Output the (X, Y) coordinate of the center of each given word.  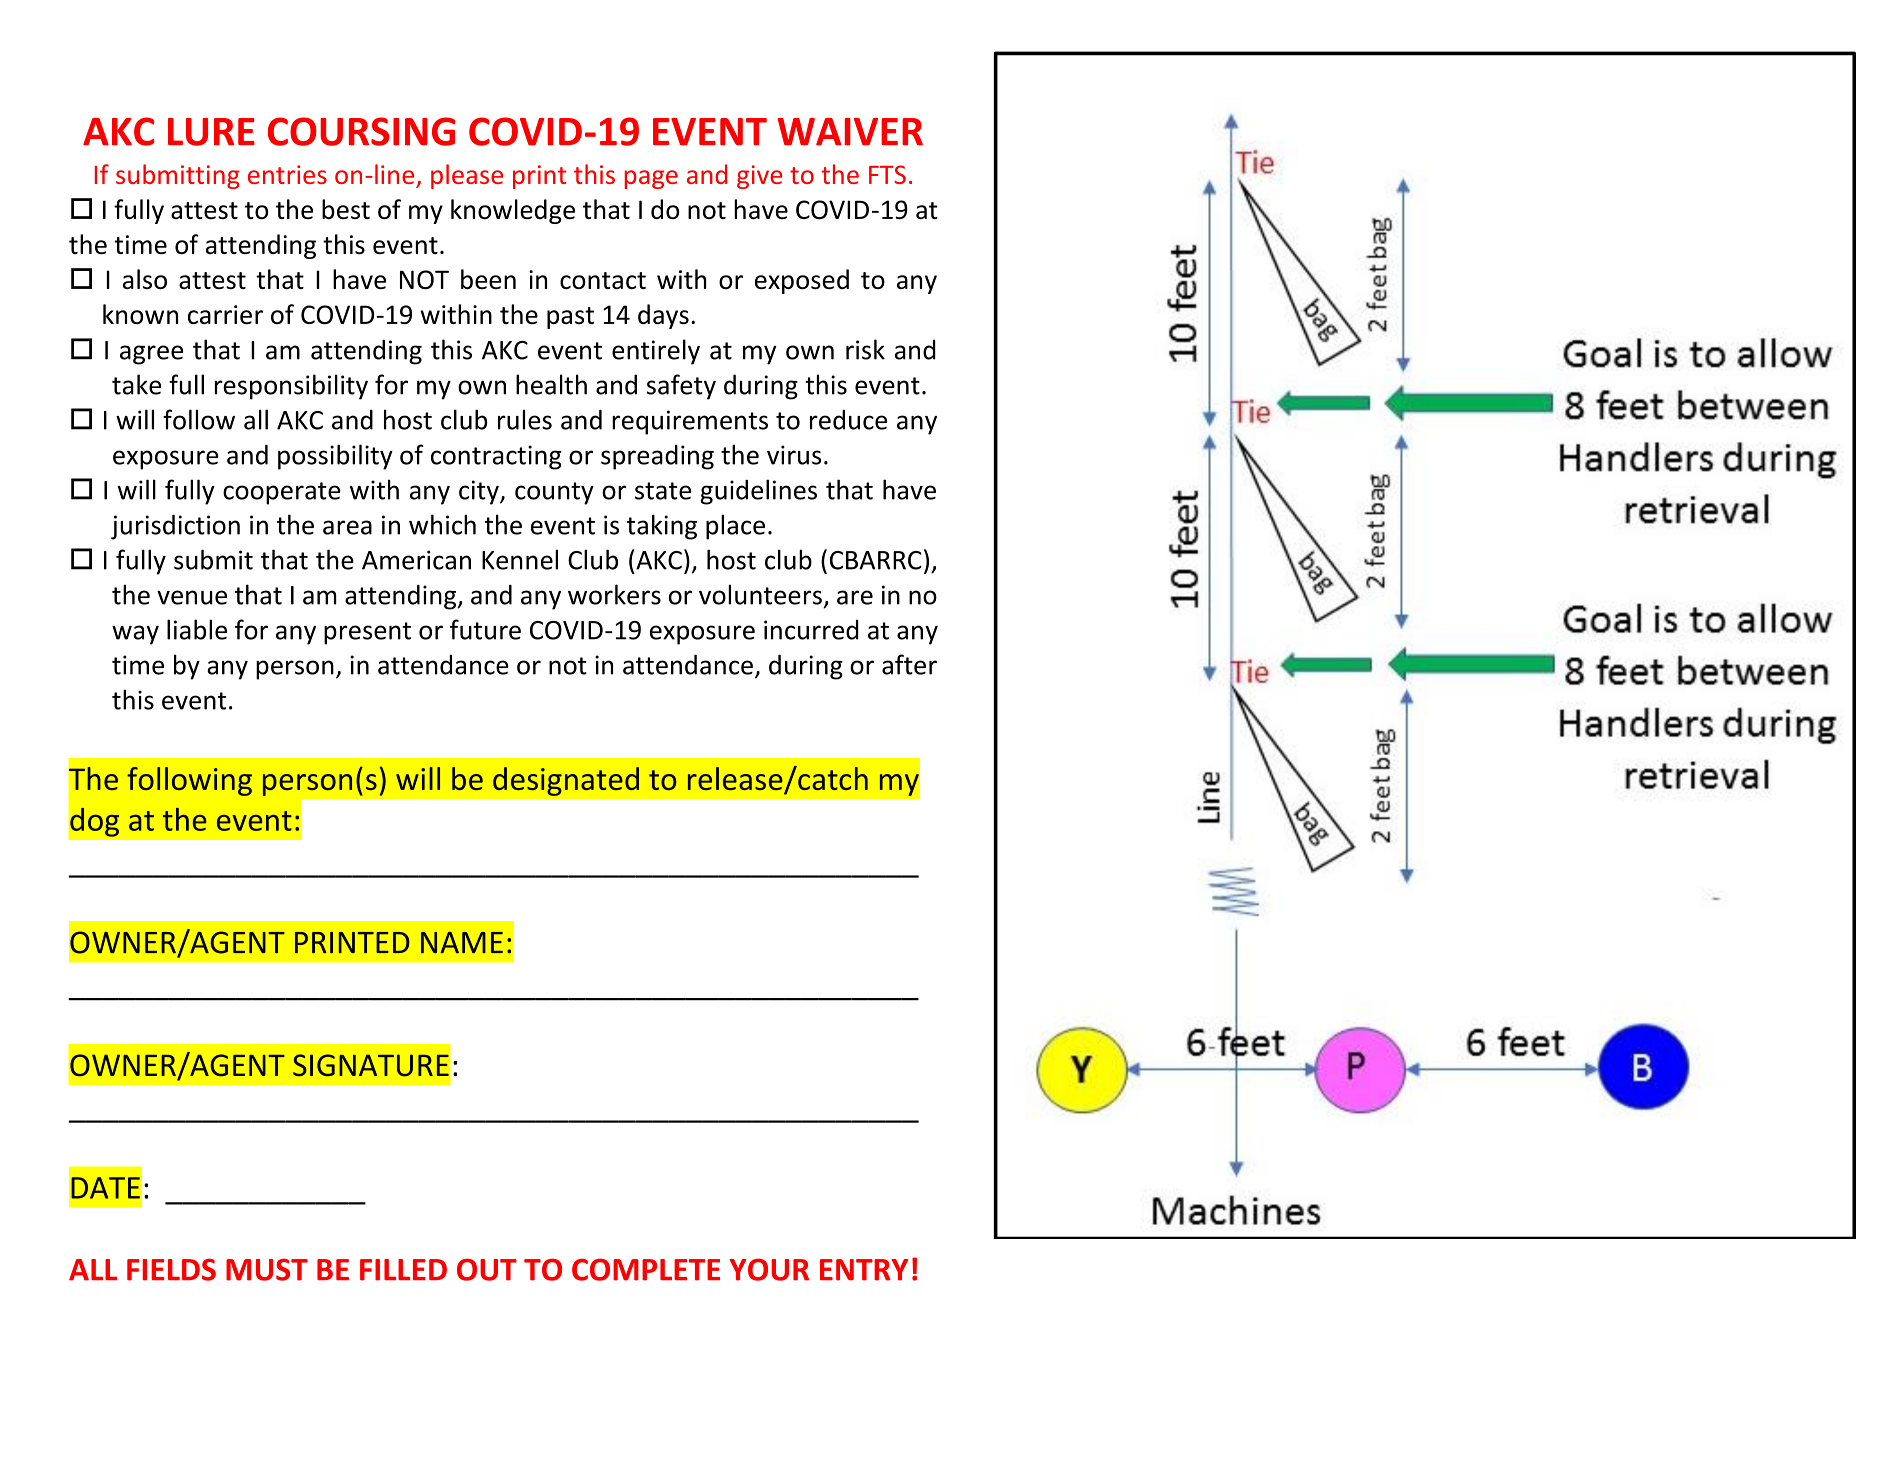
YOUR (769, 1269)
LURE (211, 132)
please (467, 176)
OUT (487, 1269)
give (759, 177)
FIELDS (171, 1269)
